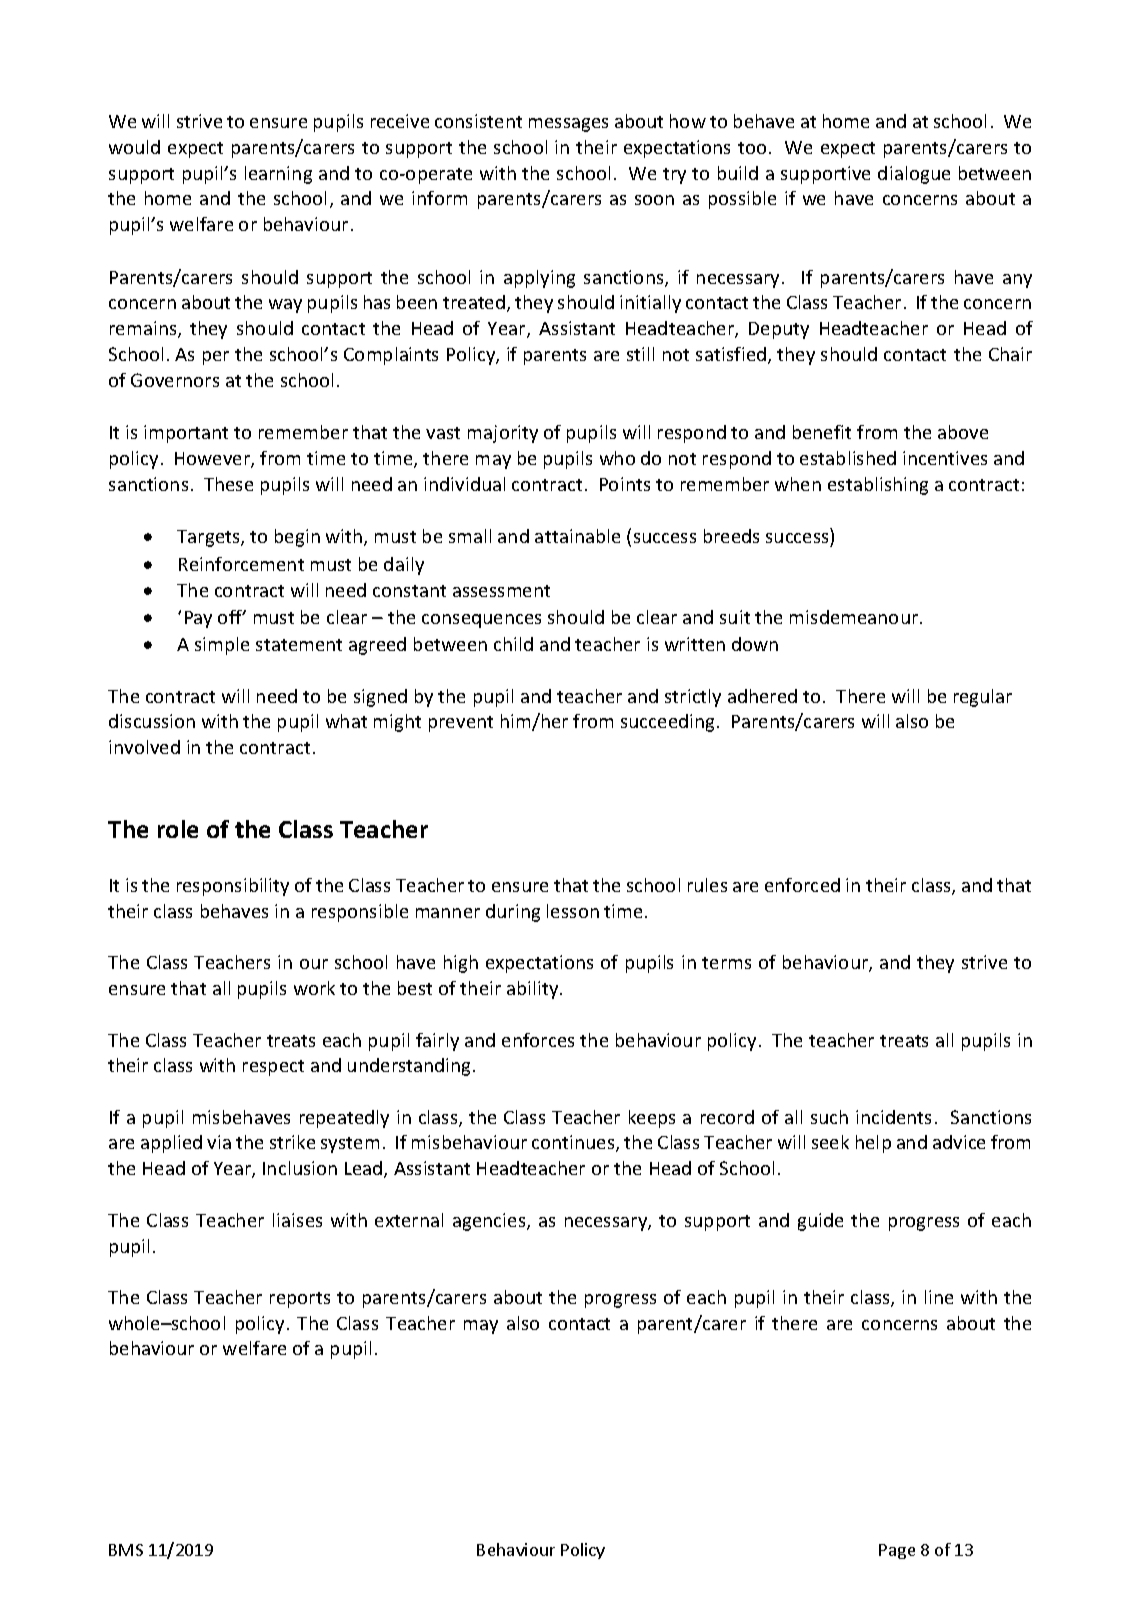 This screenshot has height=1614, width=1142. What do you see at coordinates (219, 1142) in the screenshot?
I see `via` at bounding box center [219, 1142].
